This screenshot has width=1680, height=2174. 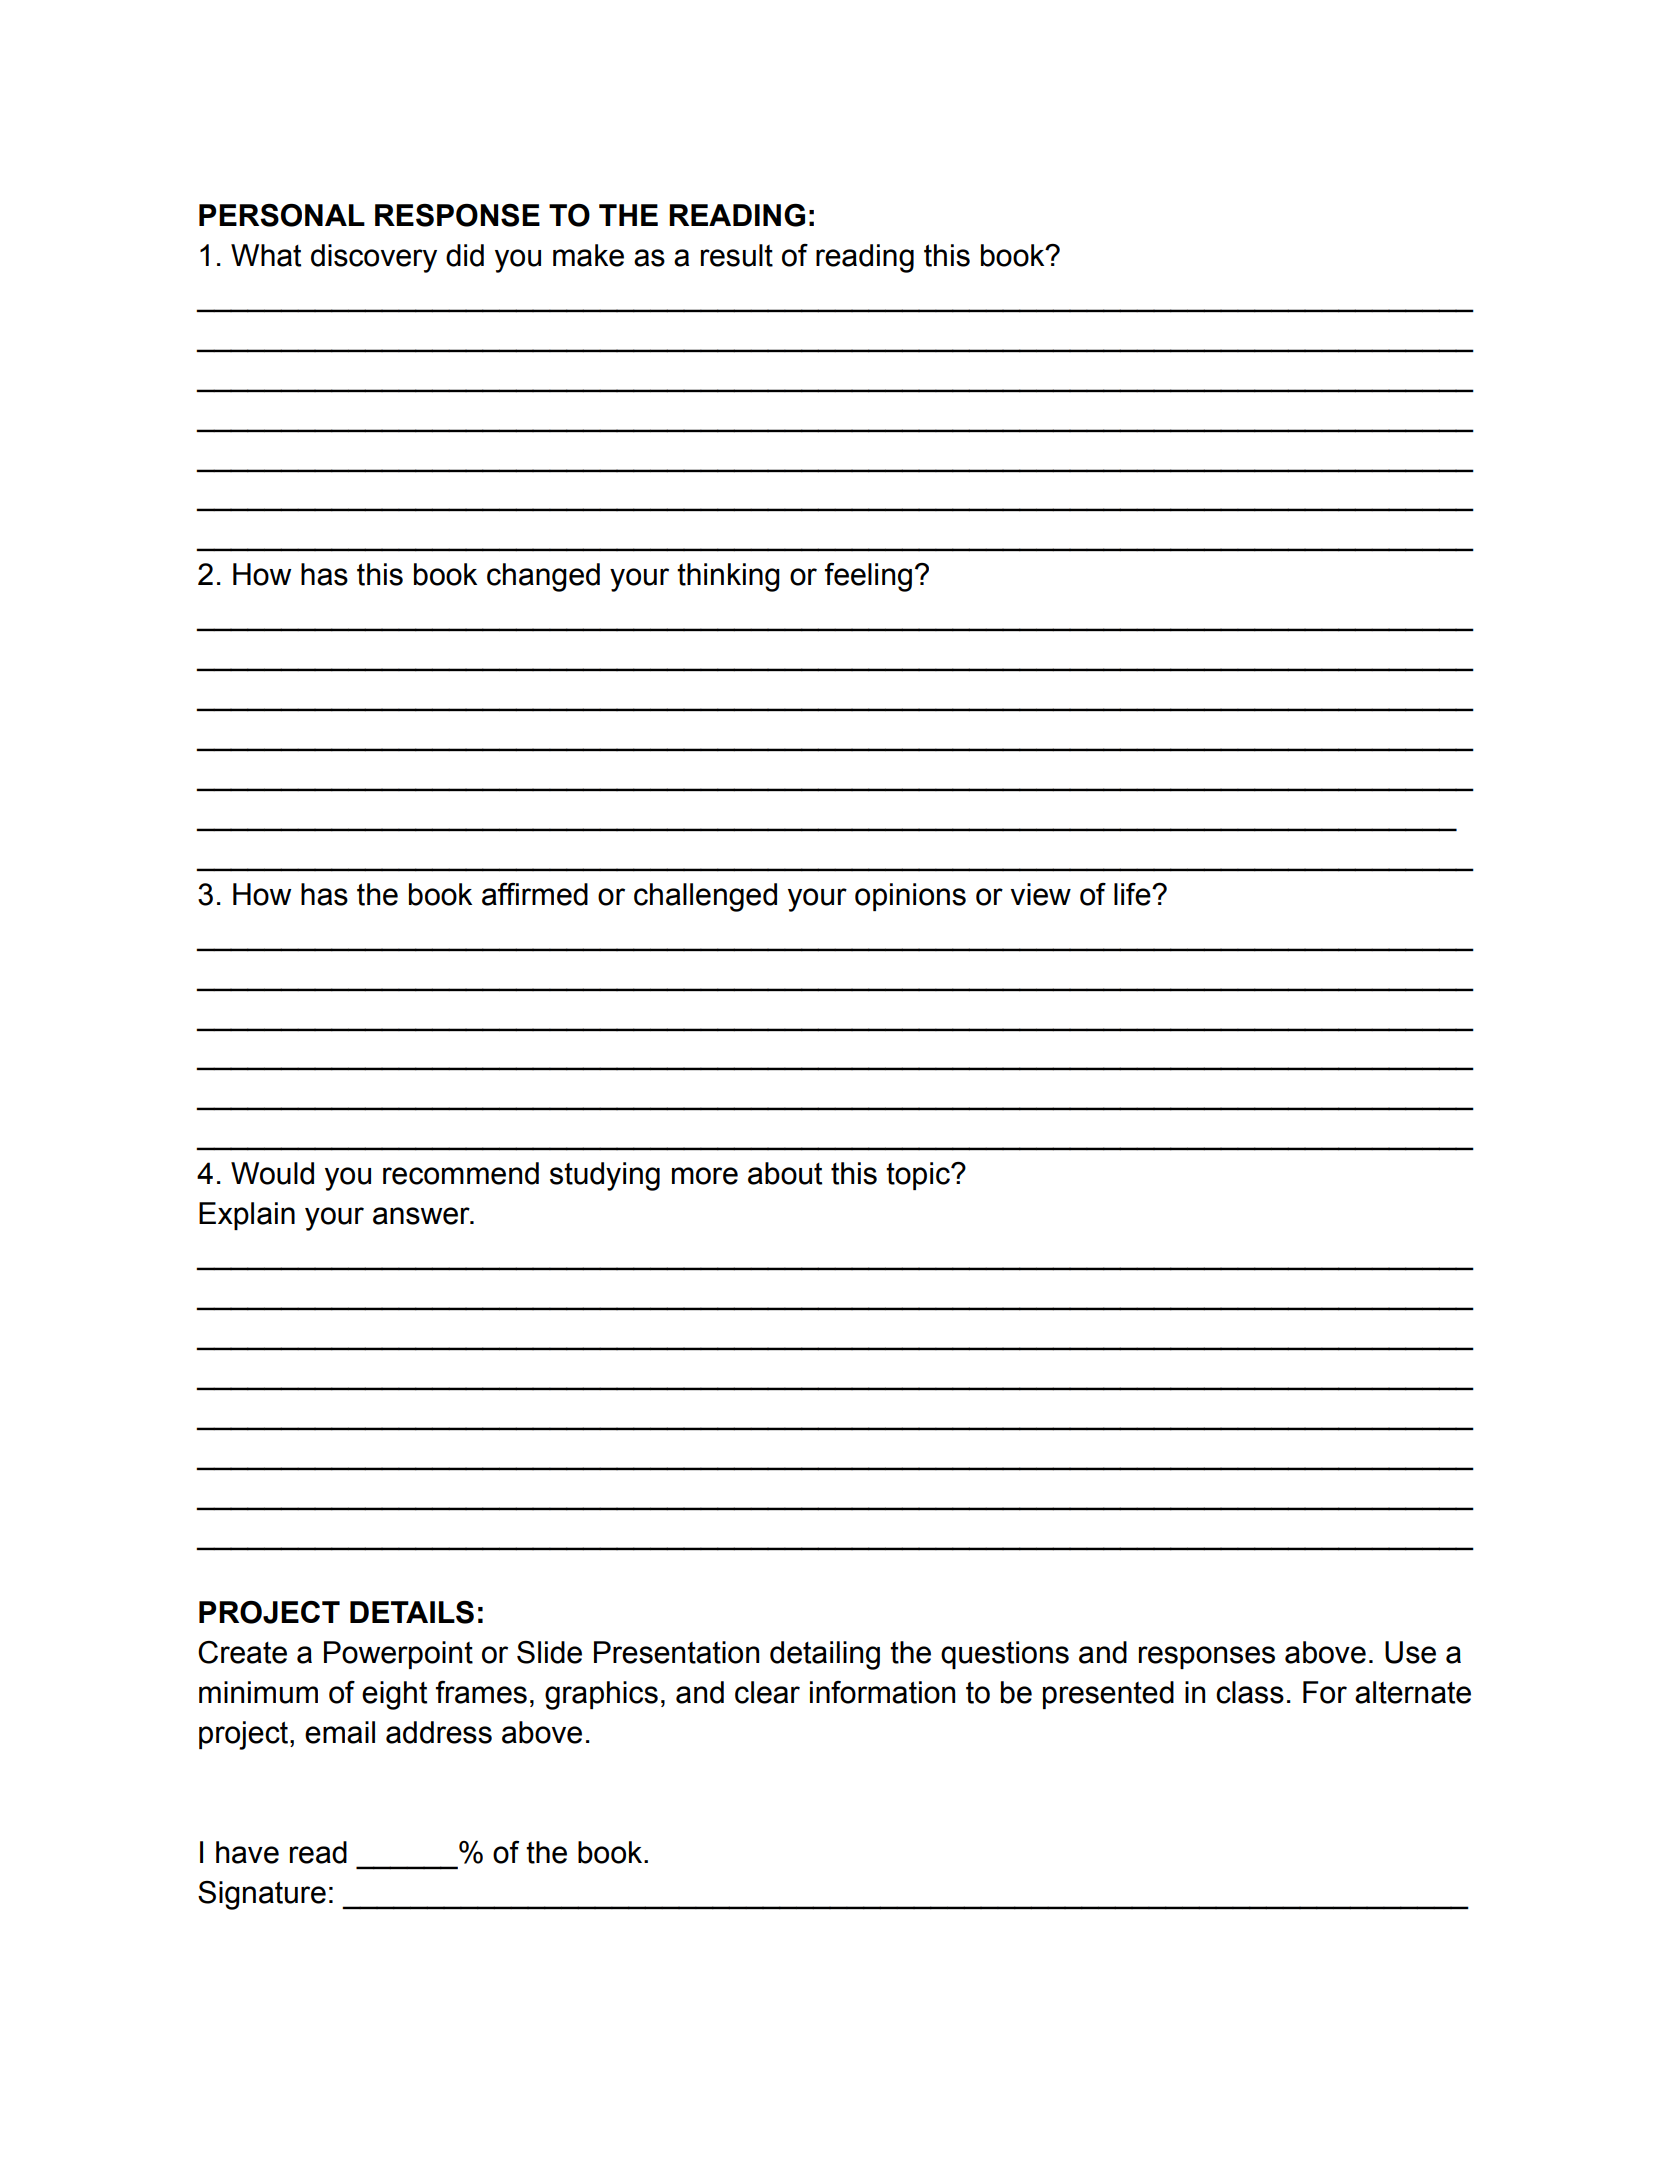 I want to click on feeling, so click(x=868, y=577).
